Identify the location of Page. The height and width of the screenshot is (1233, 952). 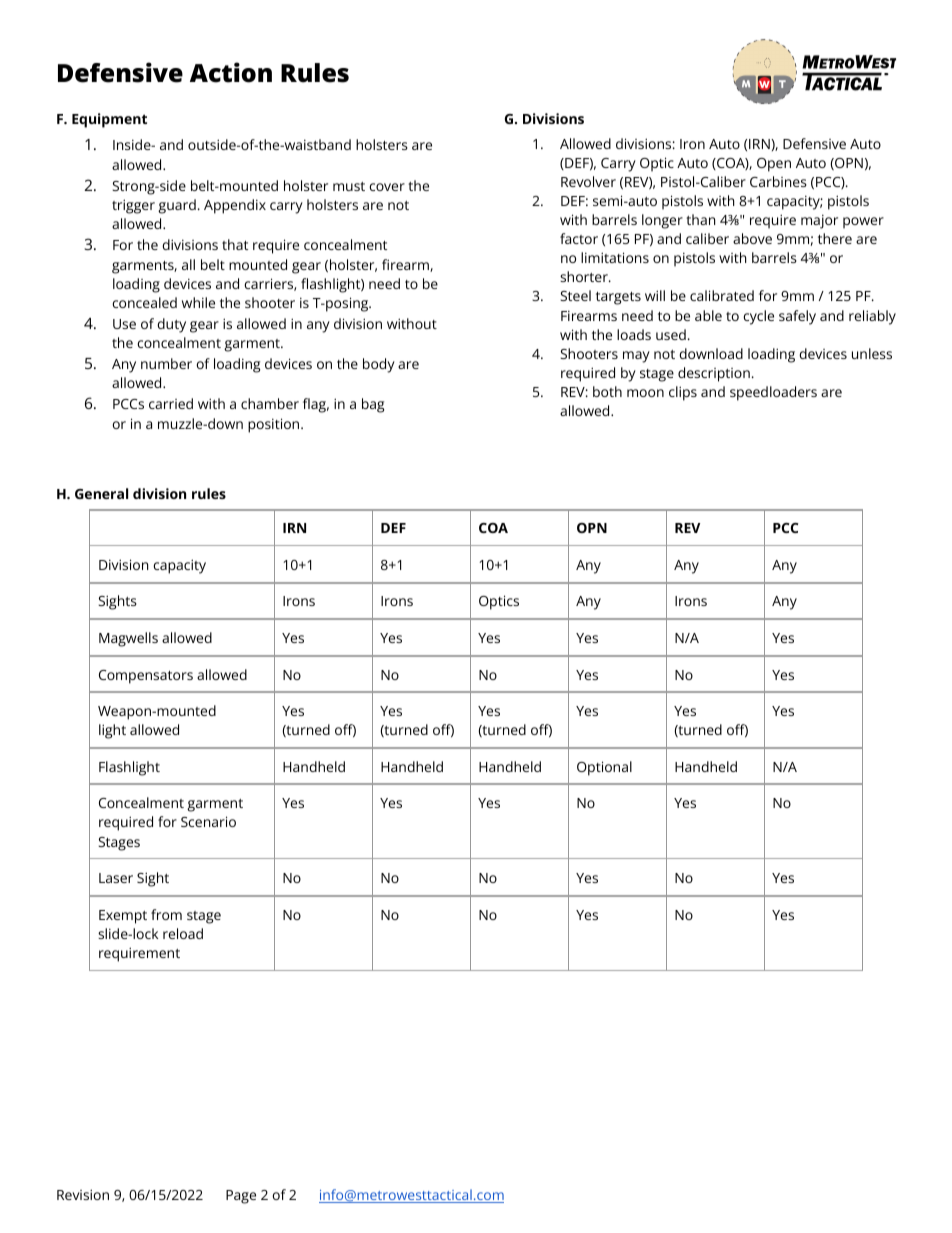
(241, 1197).
